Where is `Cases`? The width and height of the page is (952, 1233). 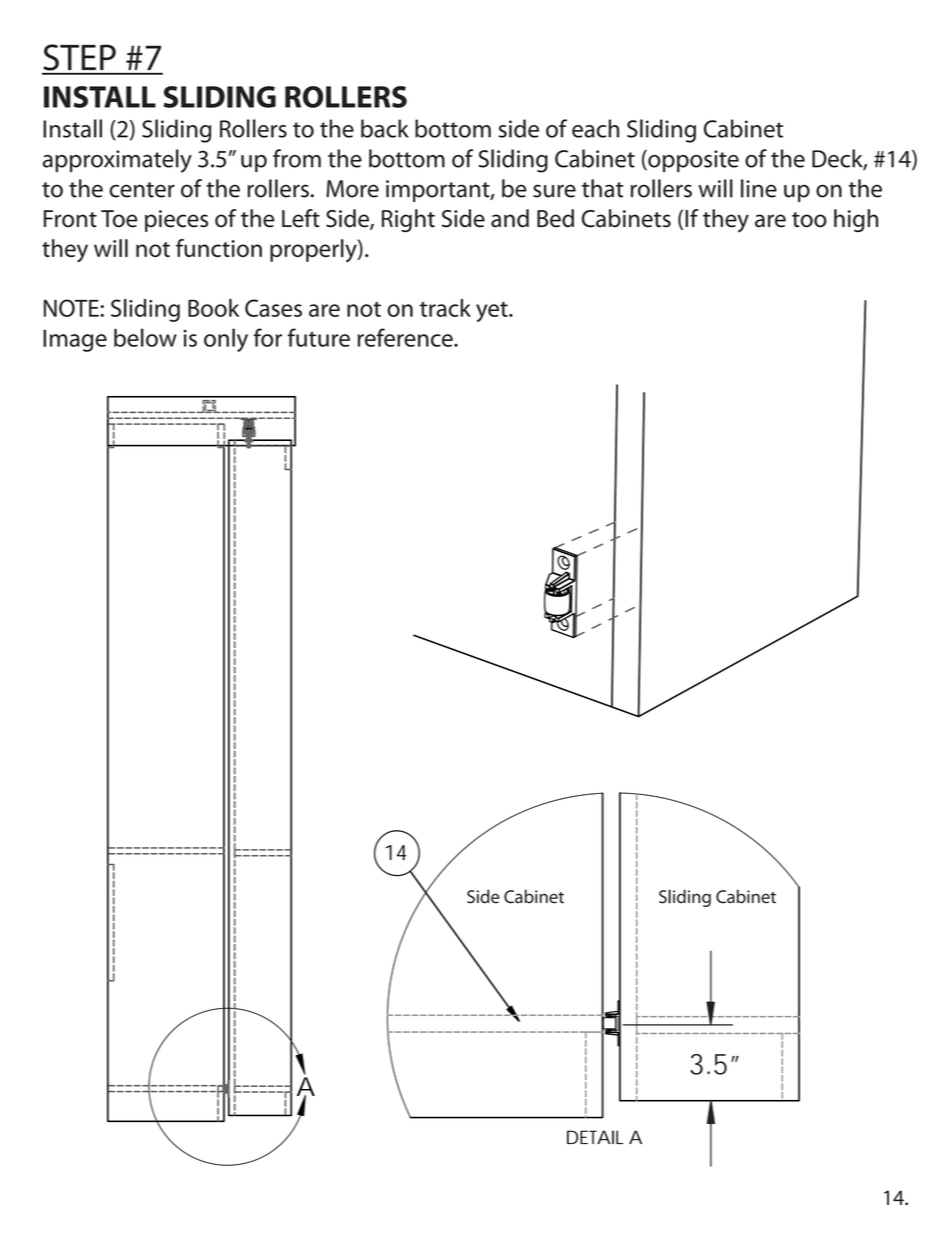
Cases is located at coordinates (273, 308).
